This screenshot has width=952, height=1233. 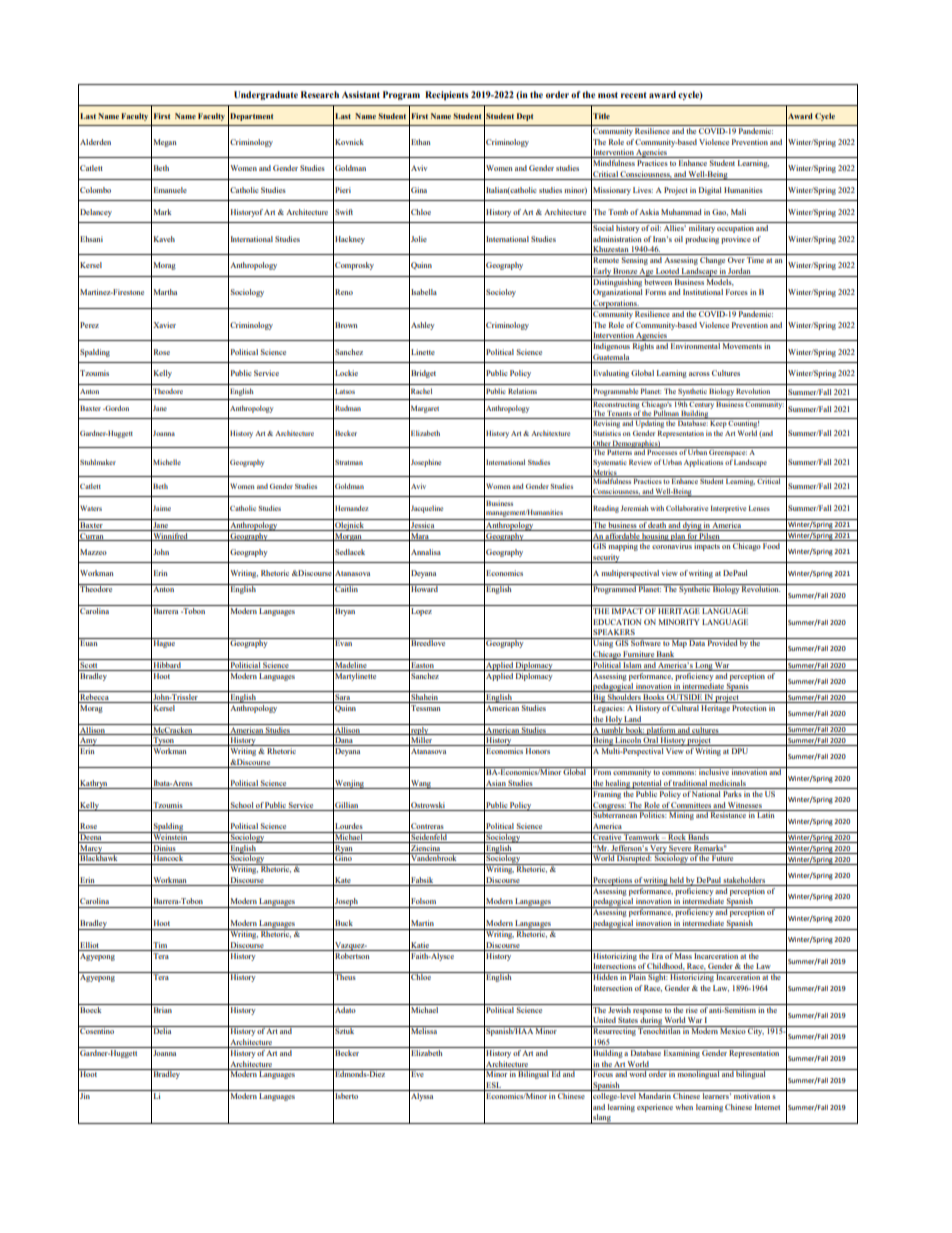 What do you see at coordinates (538, 751) in the screenshot?
I see `Honors` at bounding box center [538, 751].
